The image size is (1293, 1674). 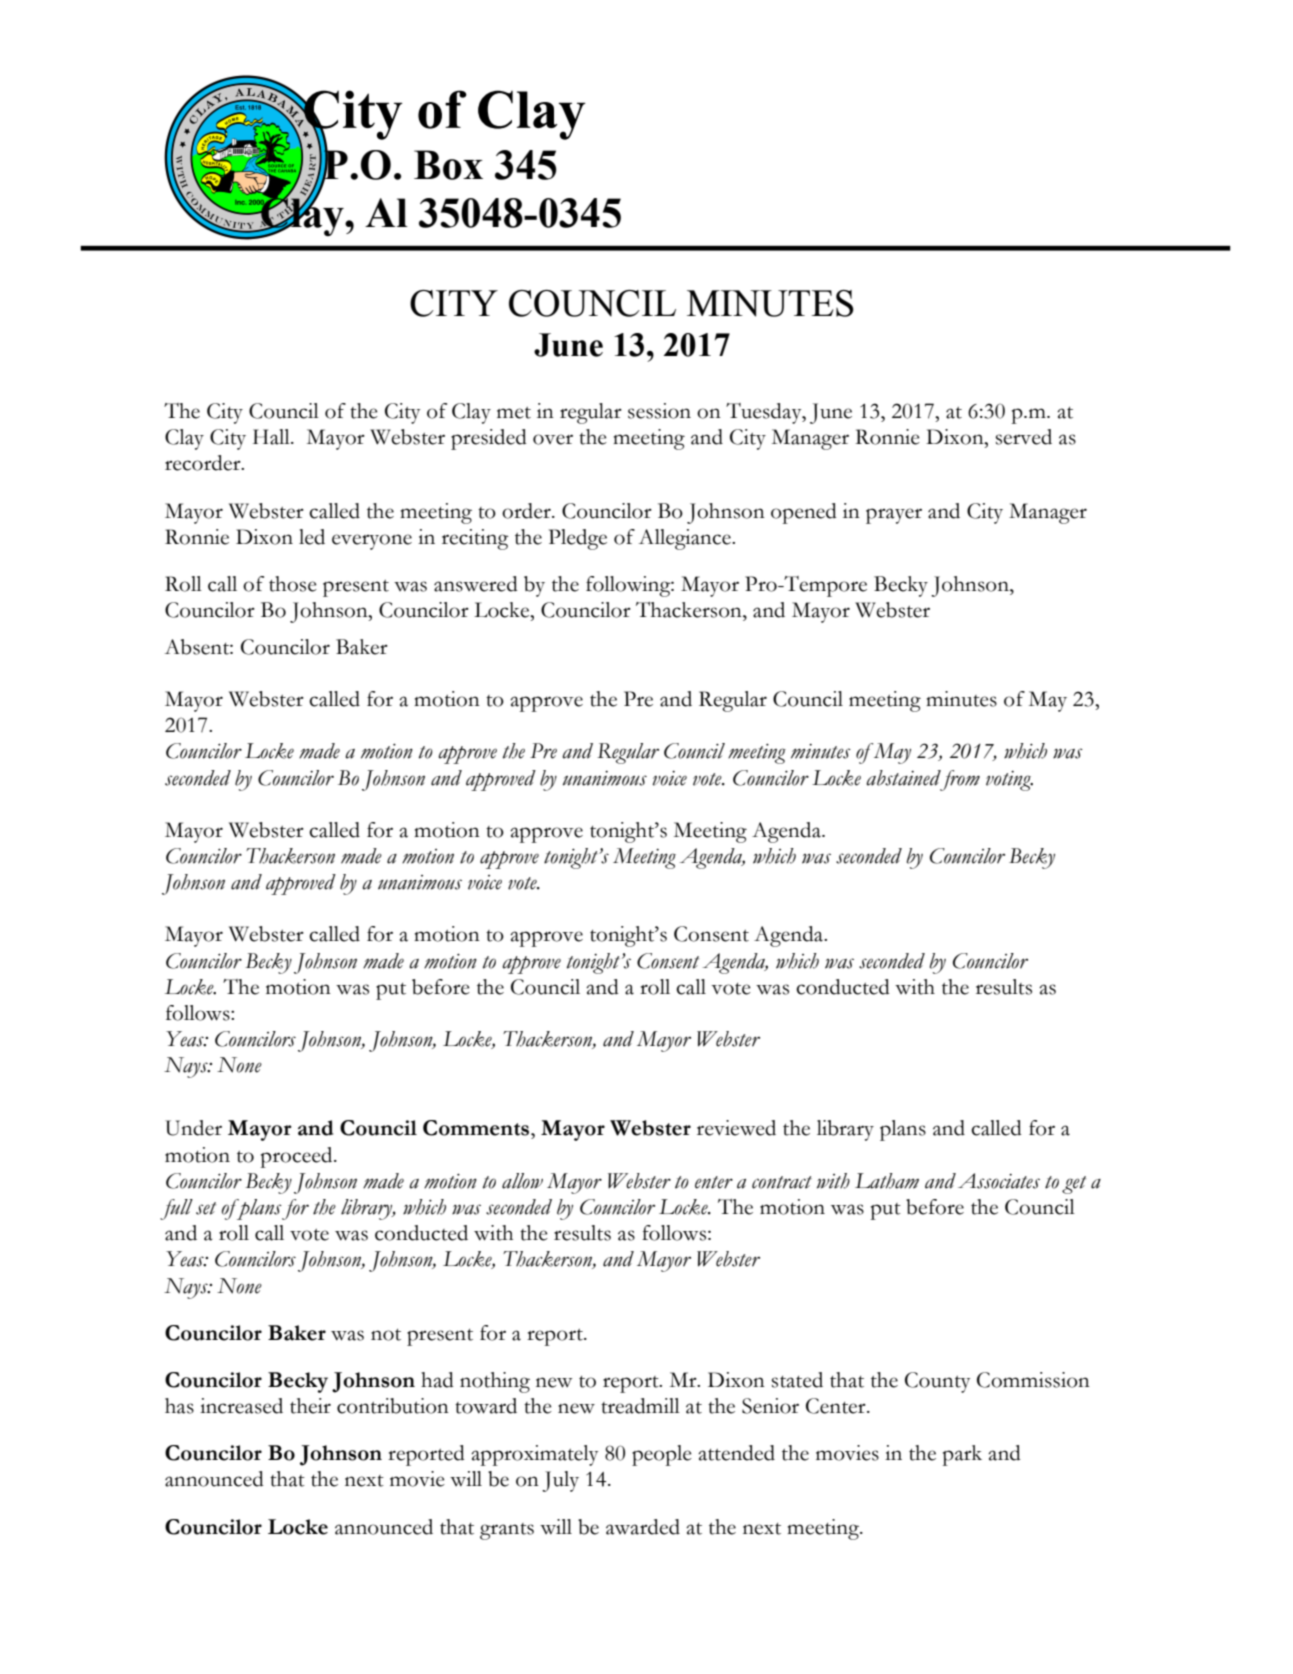 I want to click on Box, so click(x=448, y=165).
